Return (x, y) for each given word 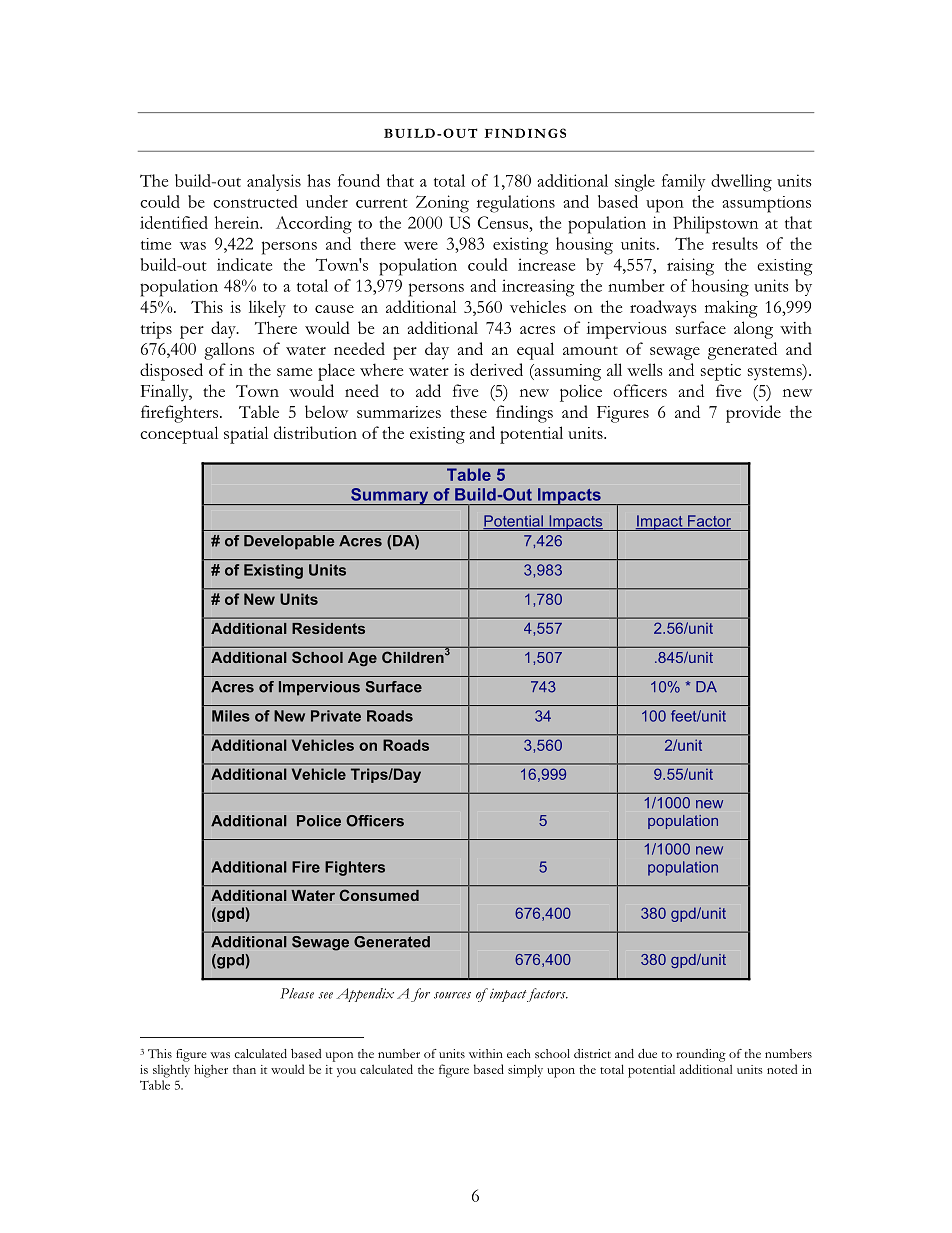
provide (753, 414)
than (244, 1069)
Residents (328, 628)
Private (336, 716)
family (683, 182)
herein (238, 222)
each (518, 1053)
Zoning (442, 204)
